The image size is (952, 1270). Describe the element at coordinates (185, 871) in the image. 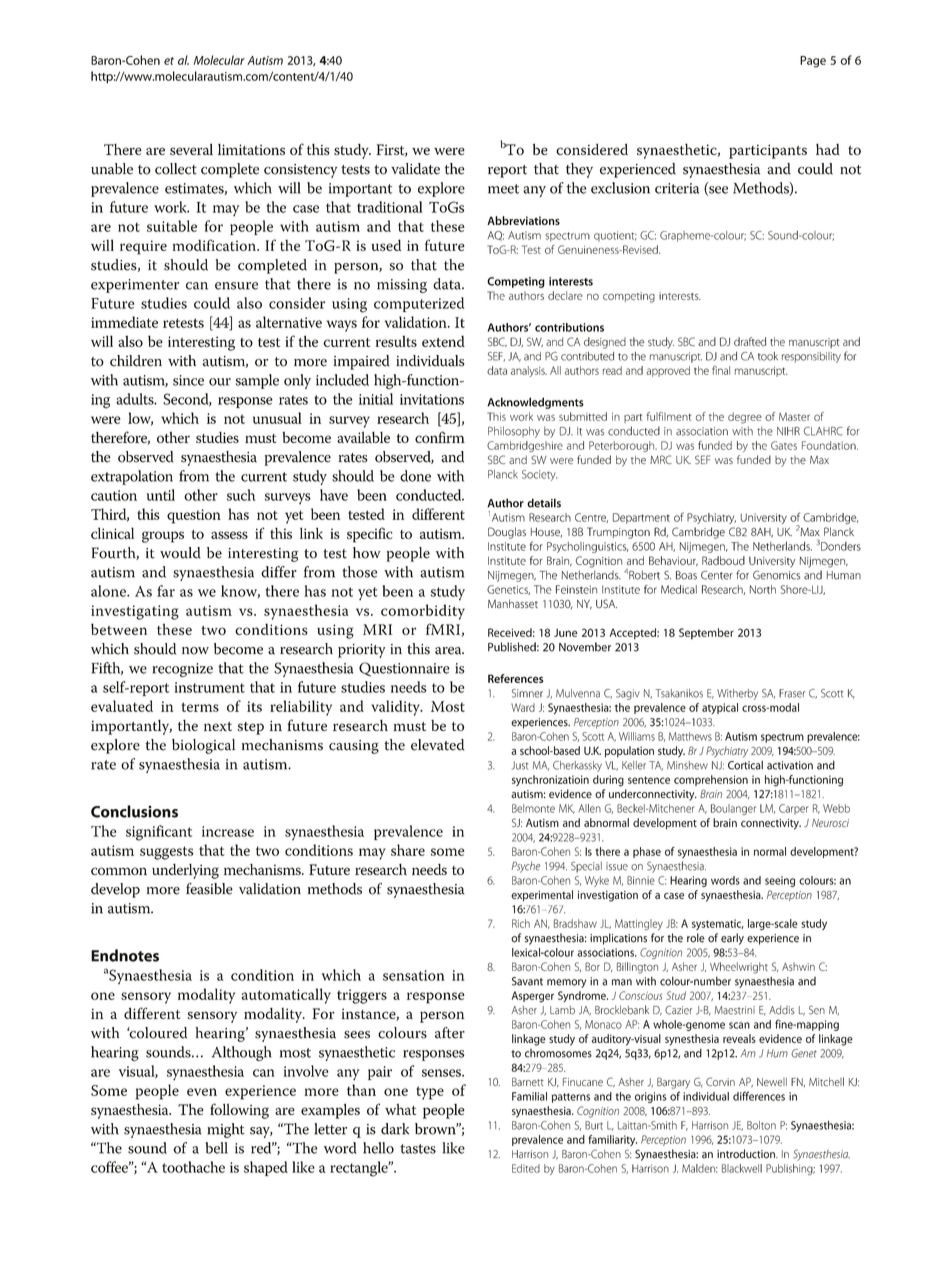

I see `underlying` at that location.
